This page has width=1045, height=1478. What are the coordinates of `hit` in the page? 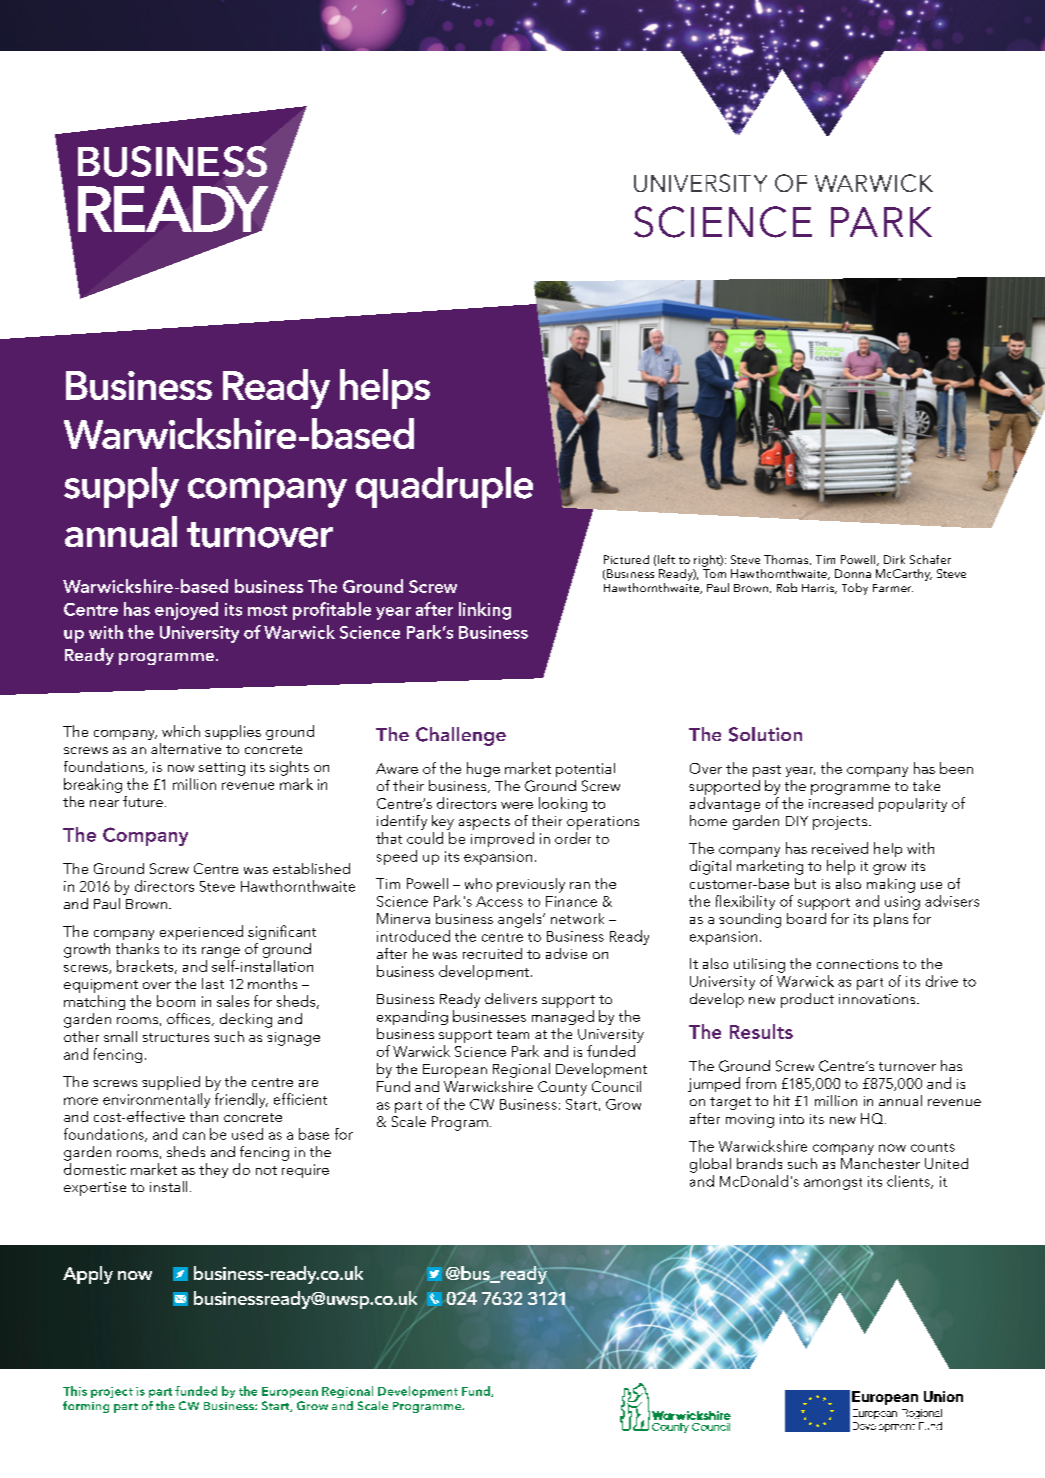 It's located at (782, 1100).
